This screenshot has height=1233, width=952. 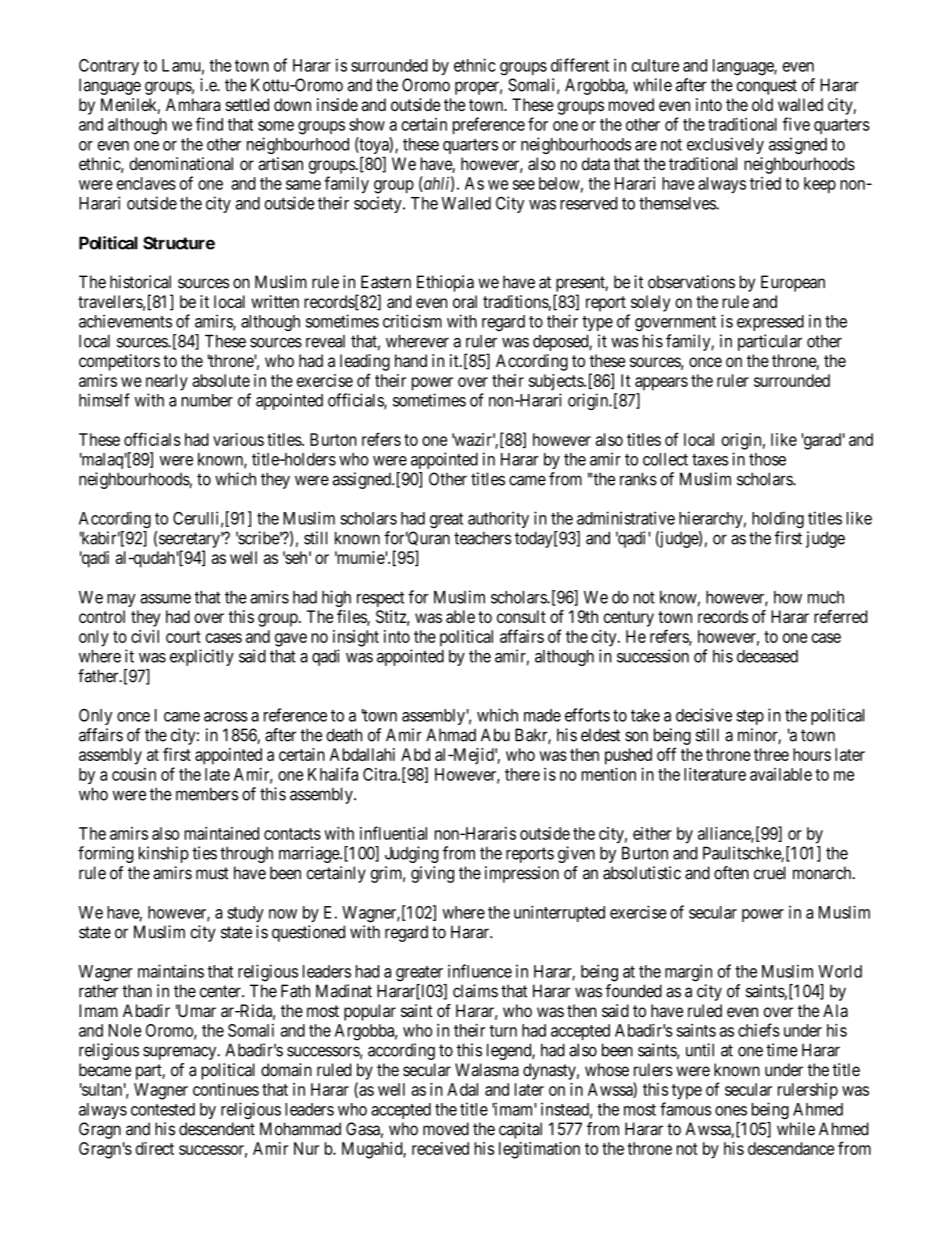 I want to click on Amhara, so click(x=193, y=105).
